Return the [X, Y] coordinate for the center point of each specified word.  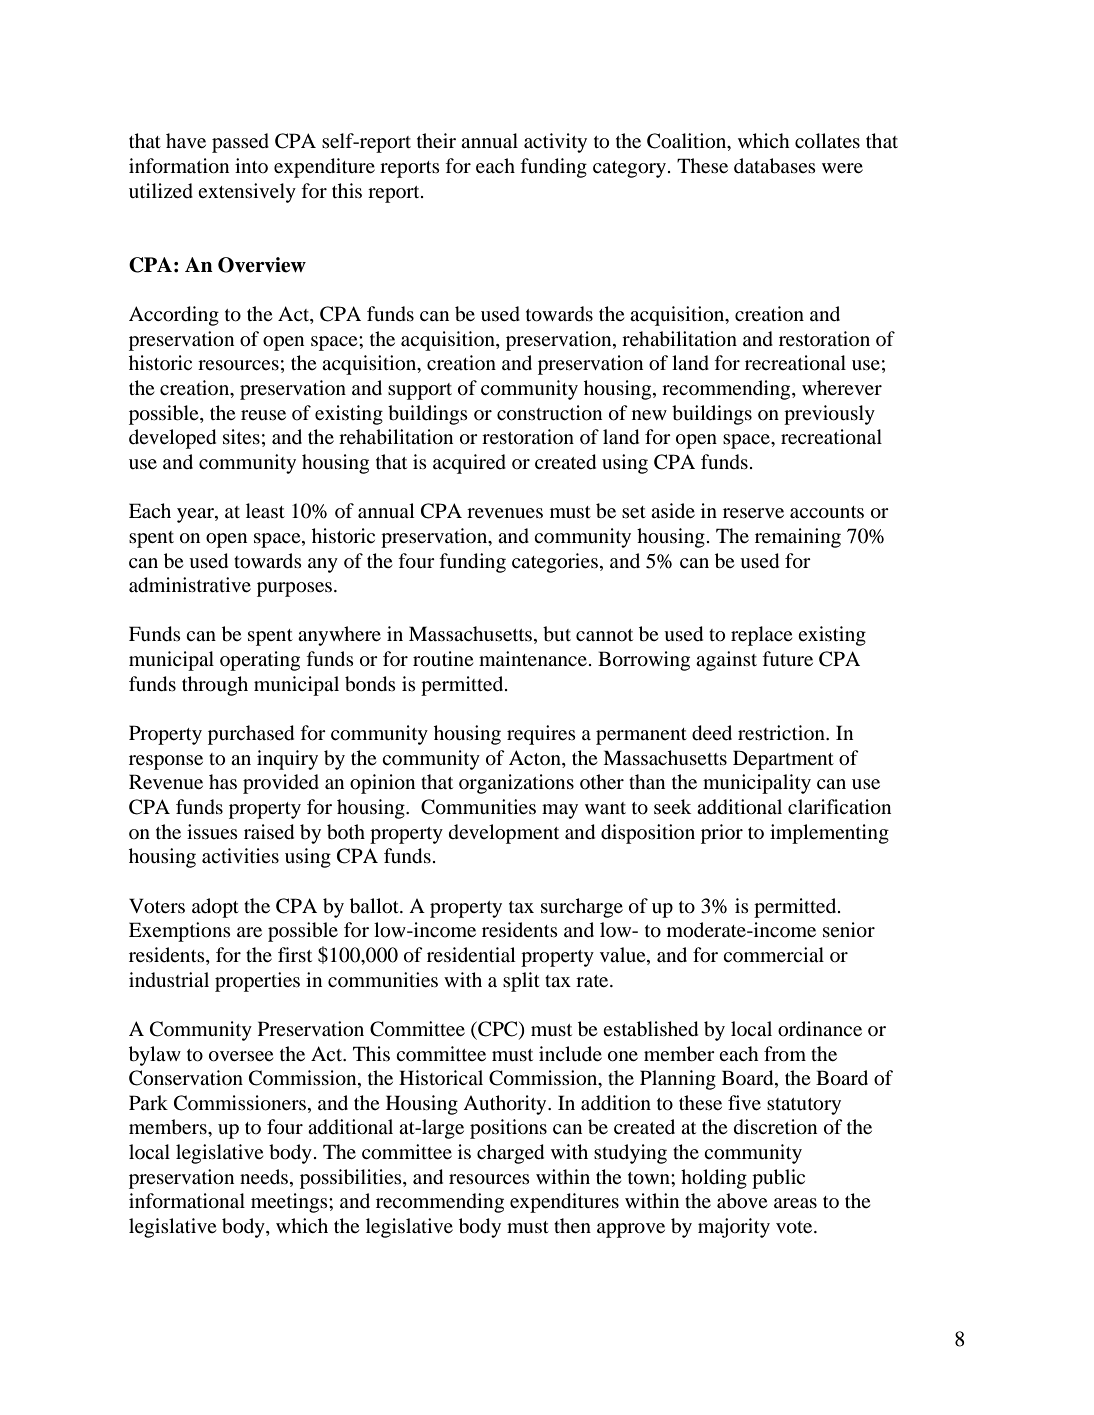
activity [555, 143]
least [265, 510]
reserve [753, 513]
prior [722, 834]
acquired [469, 464]
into [251, 165]
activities [240, 855]
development [504, 834]
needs [265, 1176]
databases [775, 166]
